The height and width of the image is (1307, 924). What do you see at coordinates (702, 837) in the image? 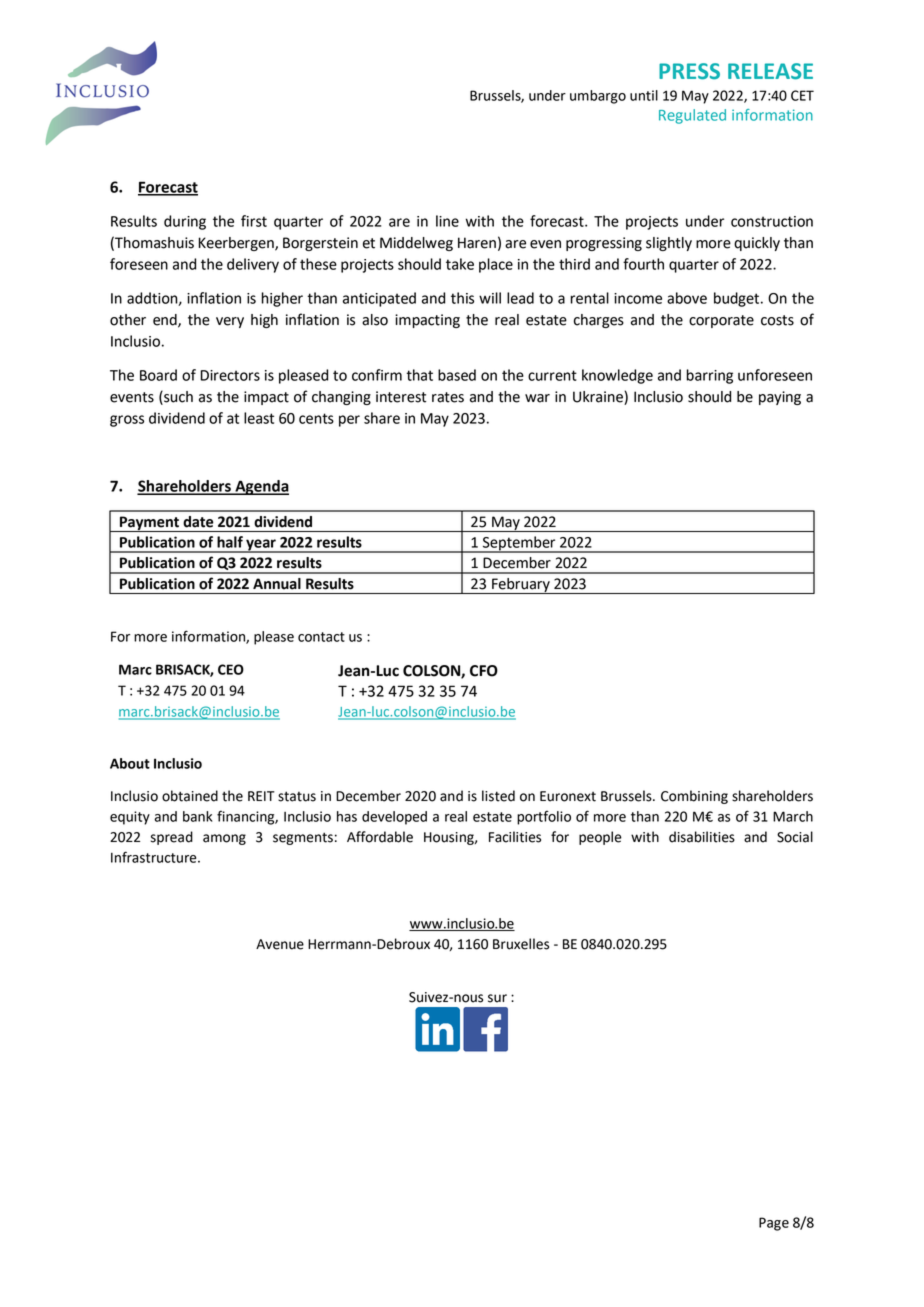
I see `disabilities` at bounding box center [702, 837].
